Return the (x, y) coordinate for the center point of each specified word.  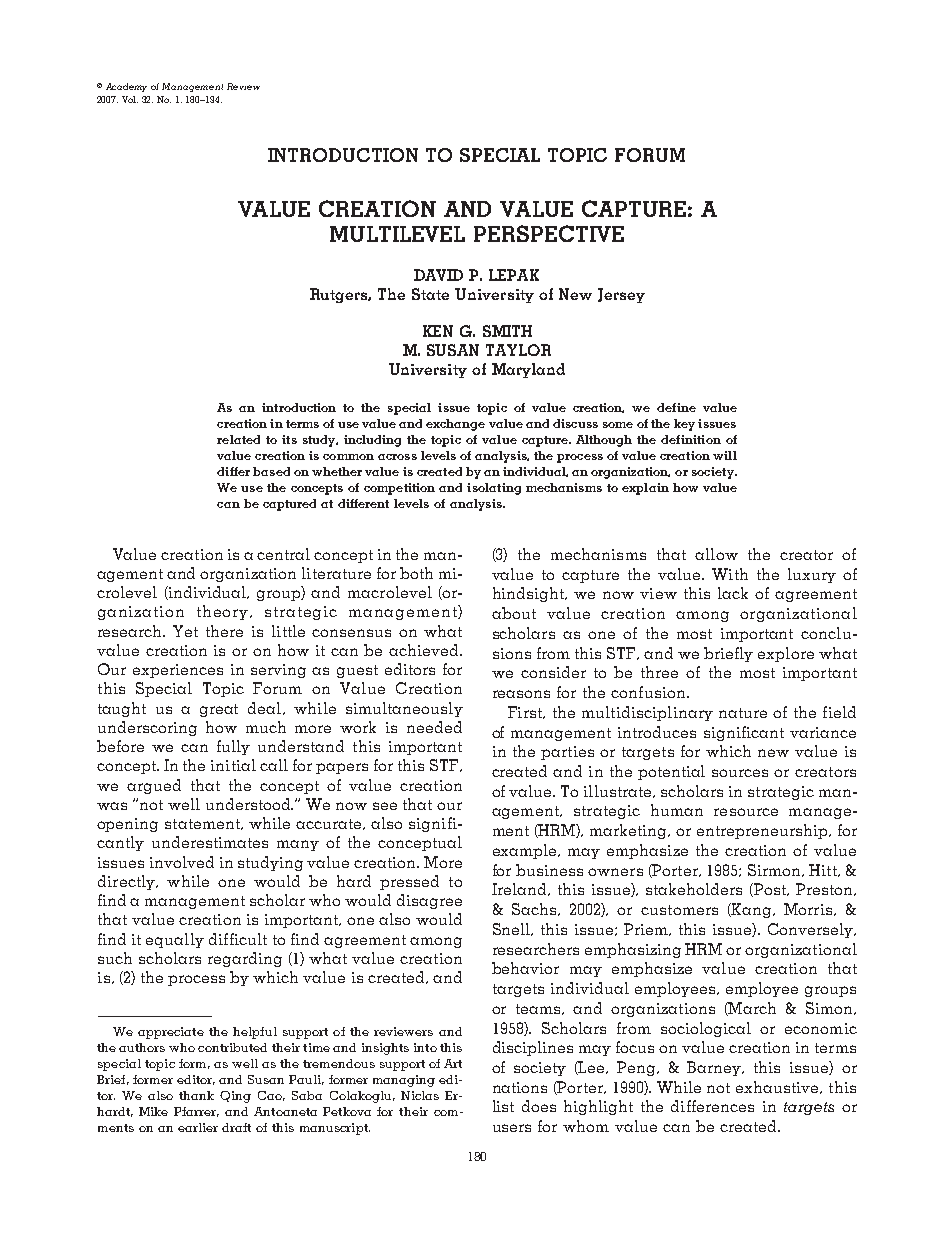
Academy (126, 87)
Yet (185, 631)
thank (196, 1095)
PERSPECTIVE (549, 233)
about (514, 613)
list (503, 1106)
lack (733, 593)
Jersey (621, 295)
